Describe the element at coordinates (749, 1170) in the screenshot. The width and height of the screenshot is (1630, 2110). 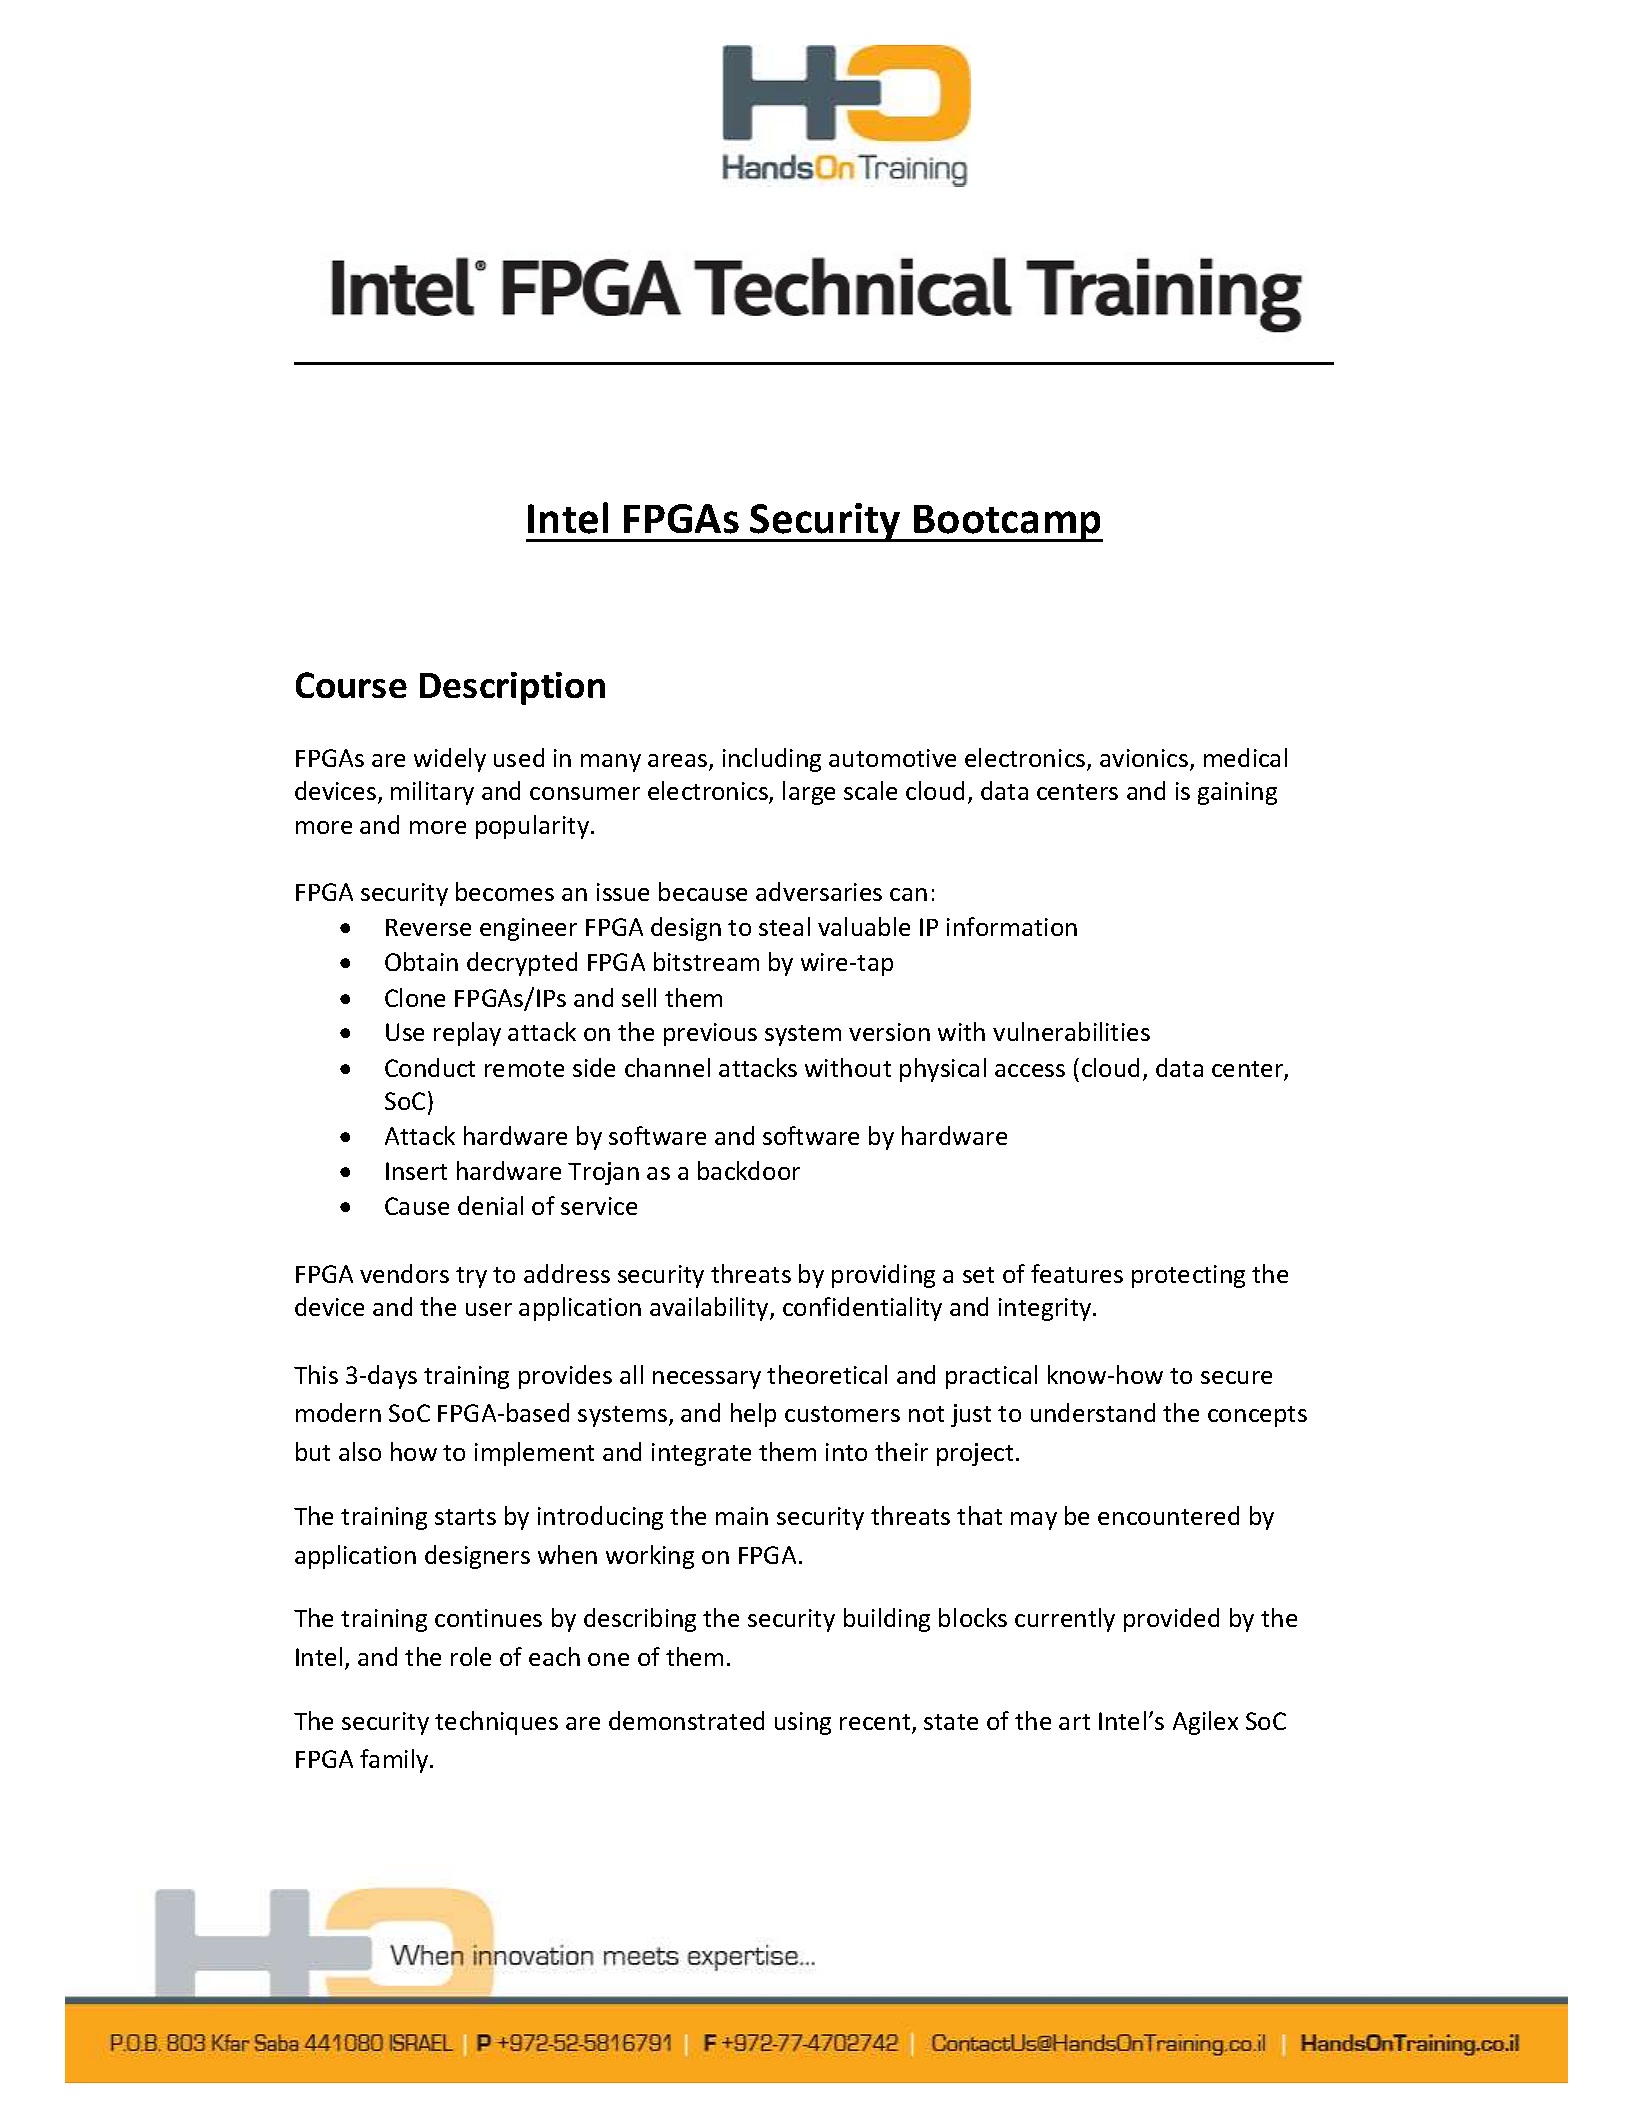
I see `backdoor` at that location.
